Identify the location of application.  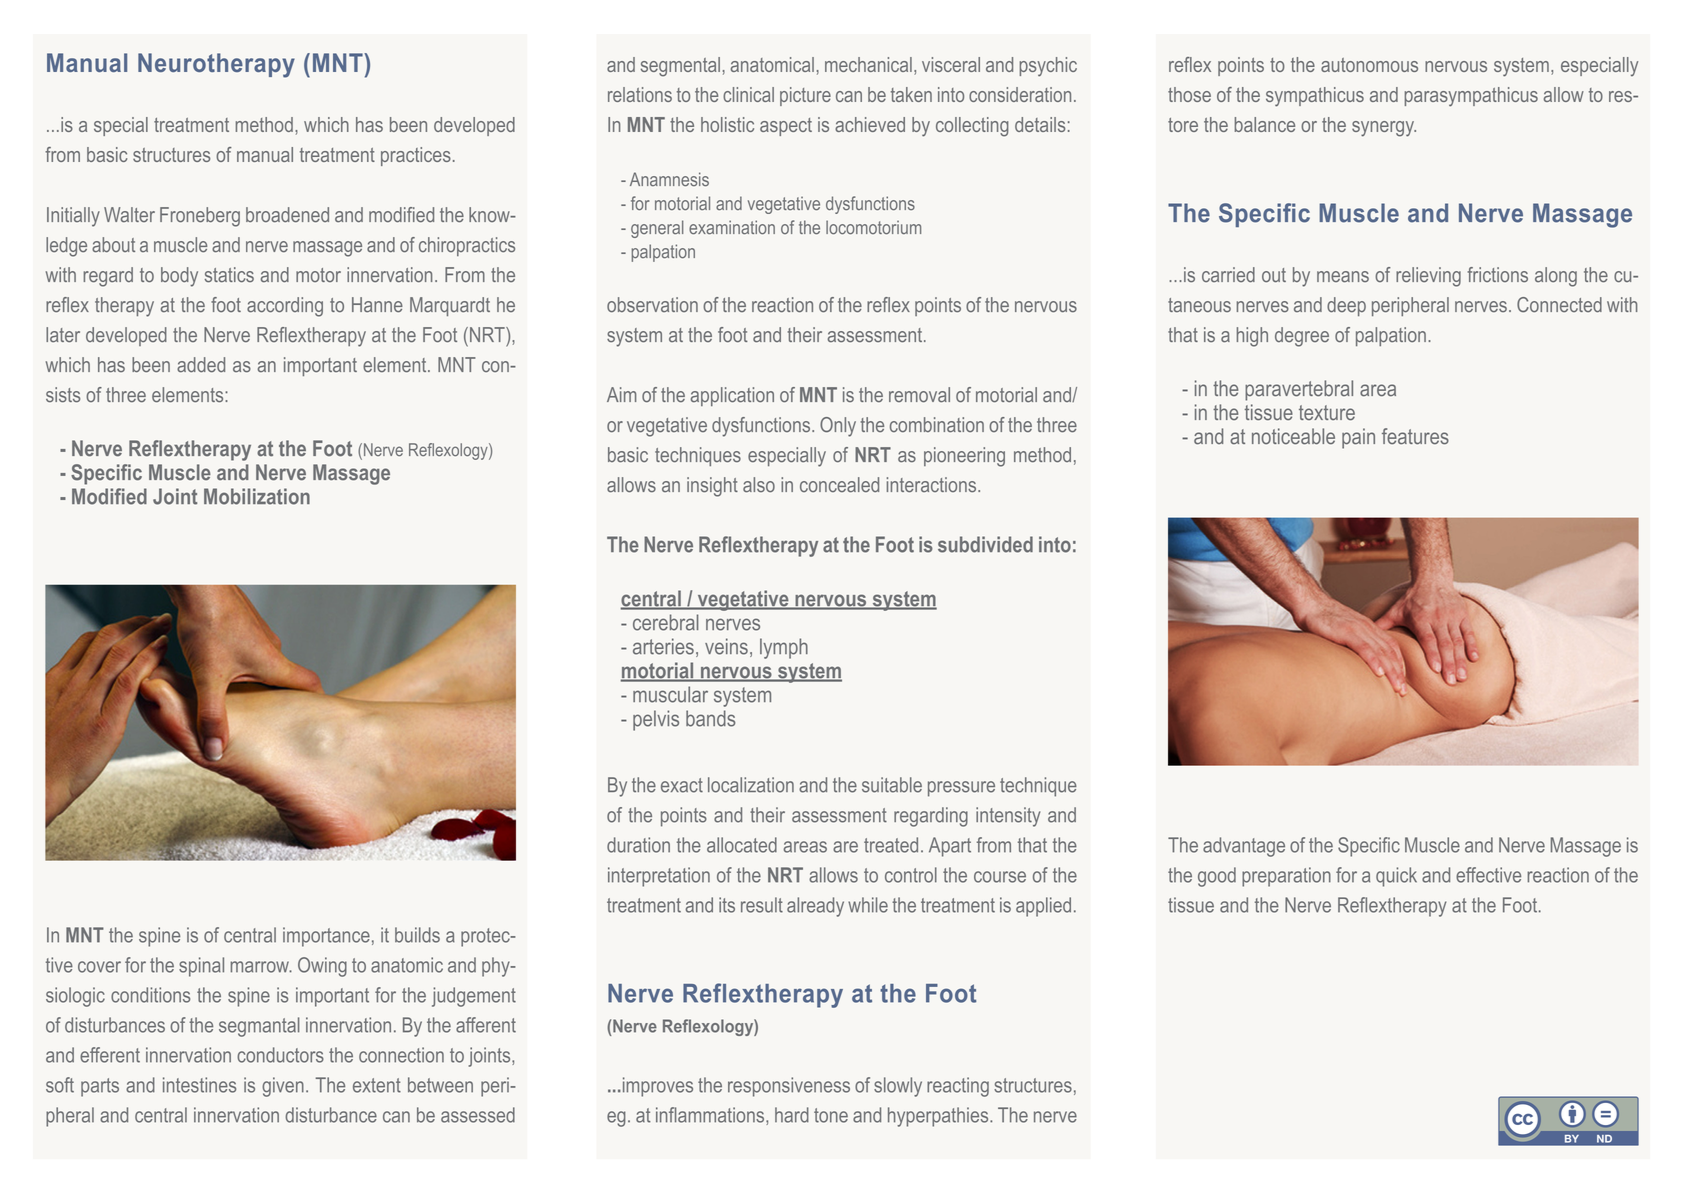
(732, 396).
